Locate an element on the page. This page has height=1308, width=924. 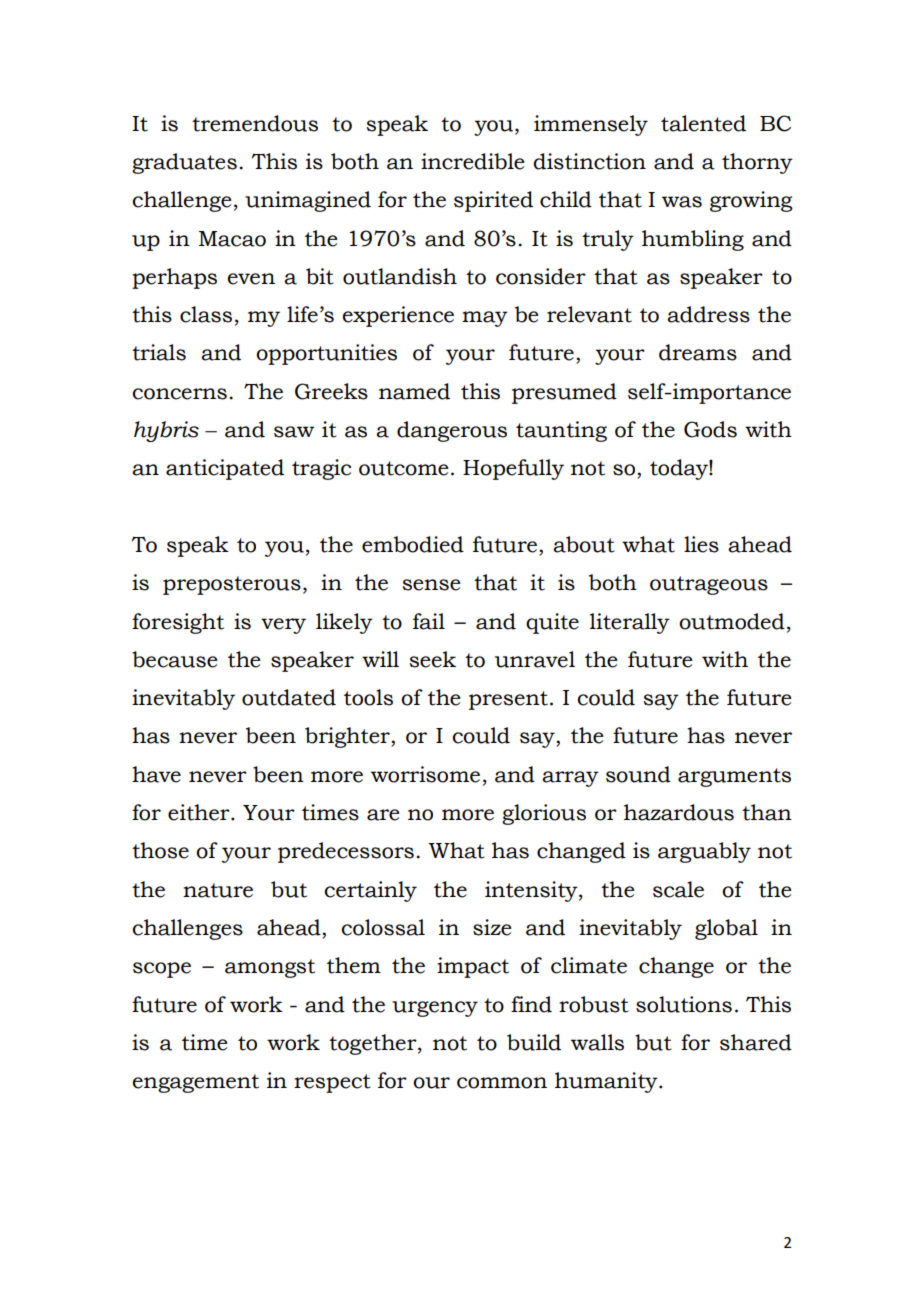
dangerous is located at coordinates (452, 431).
